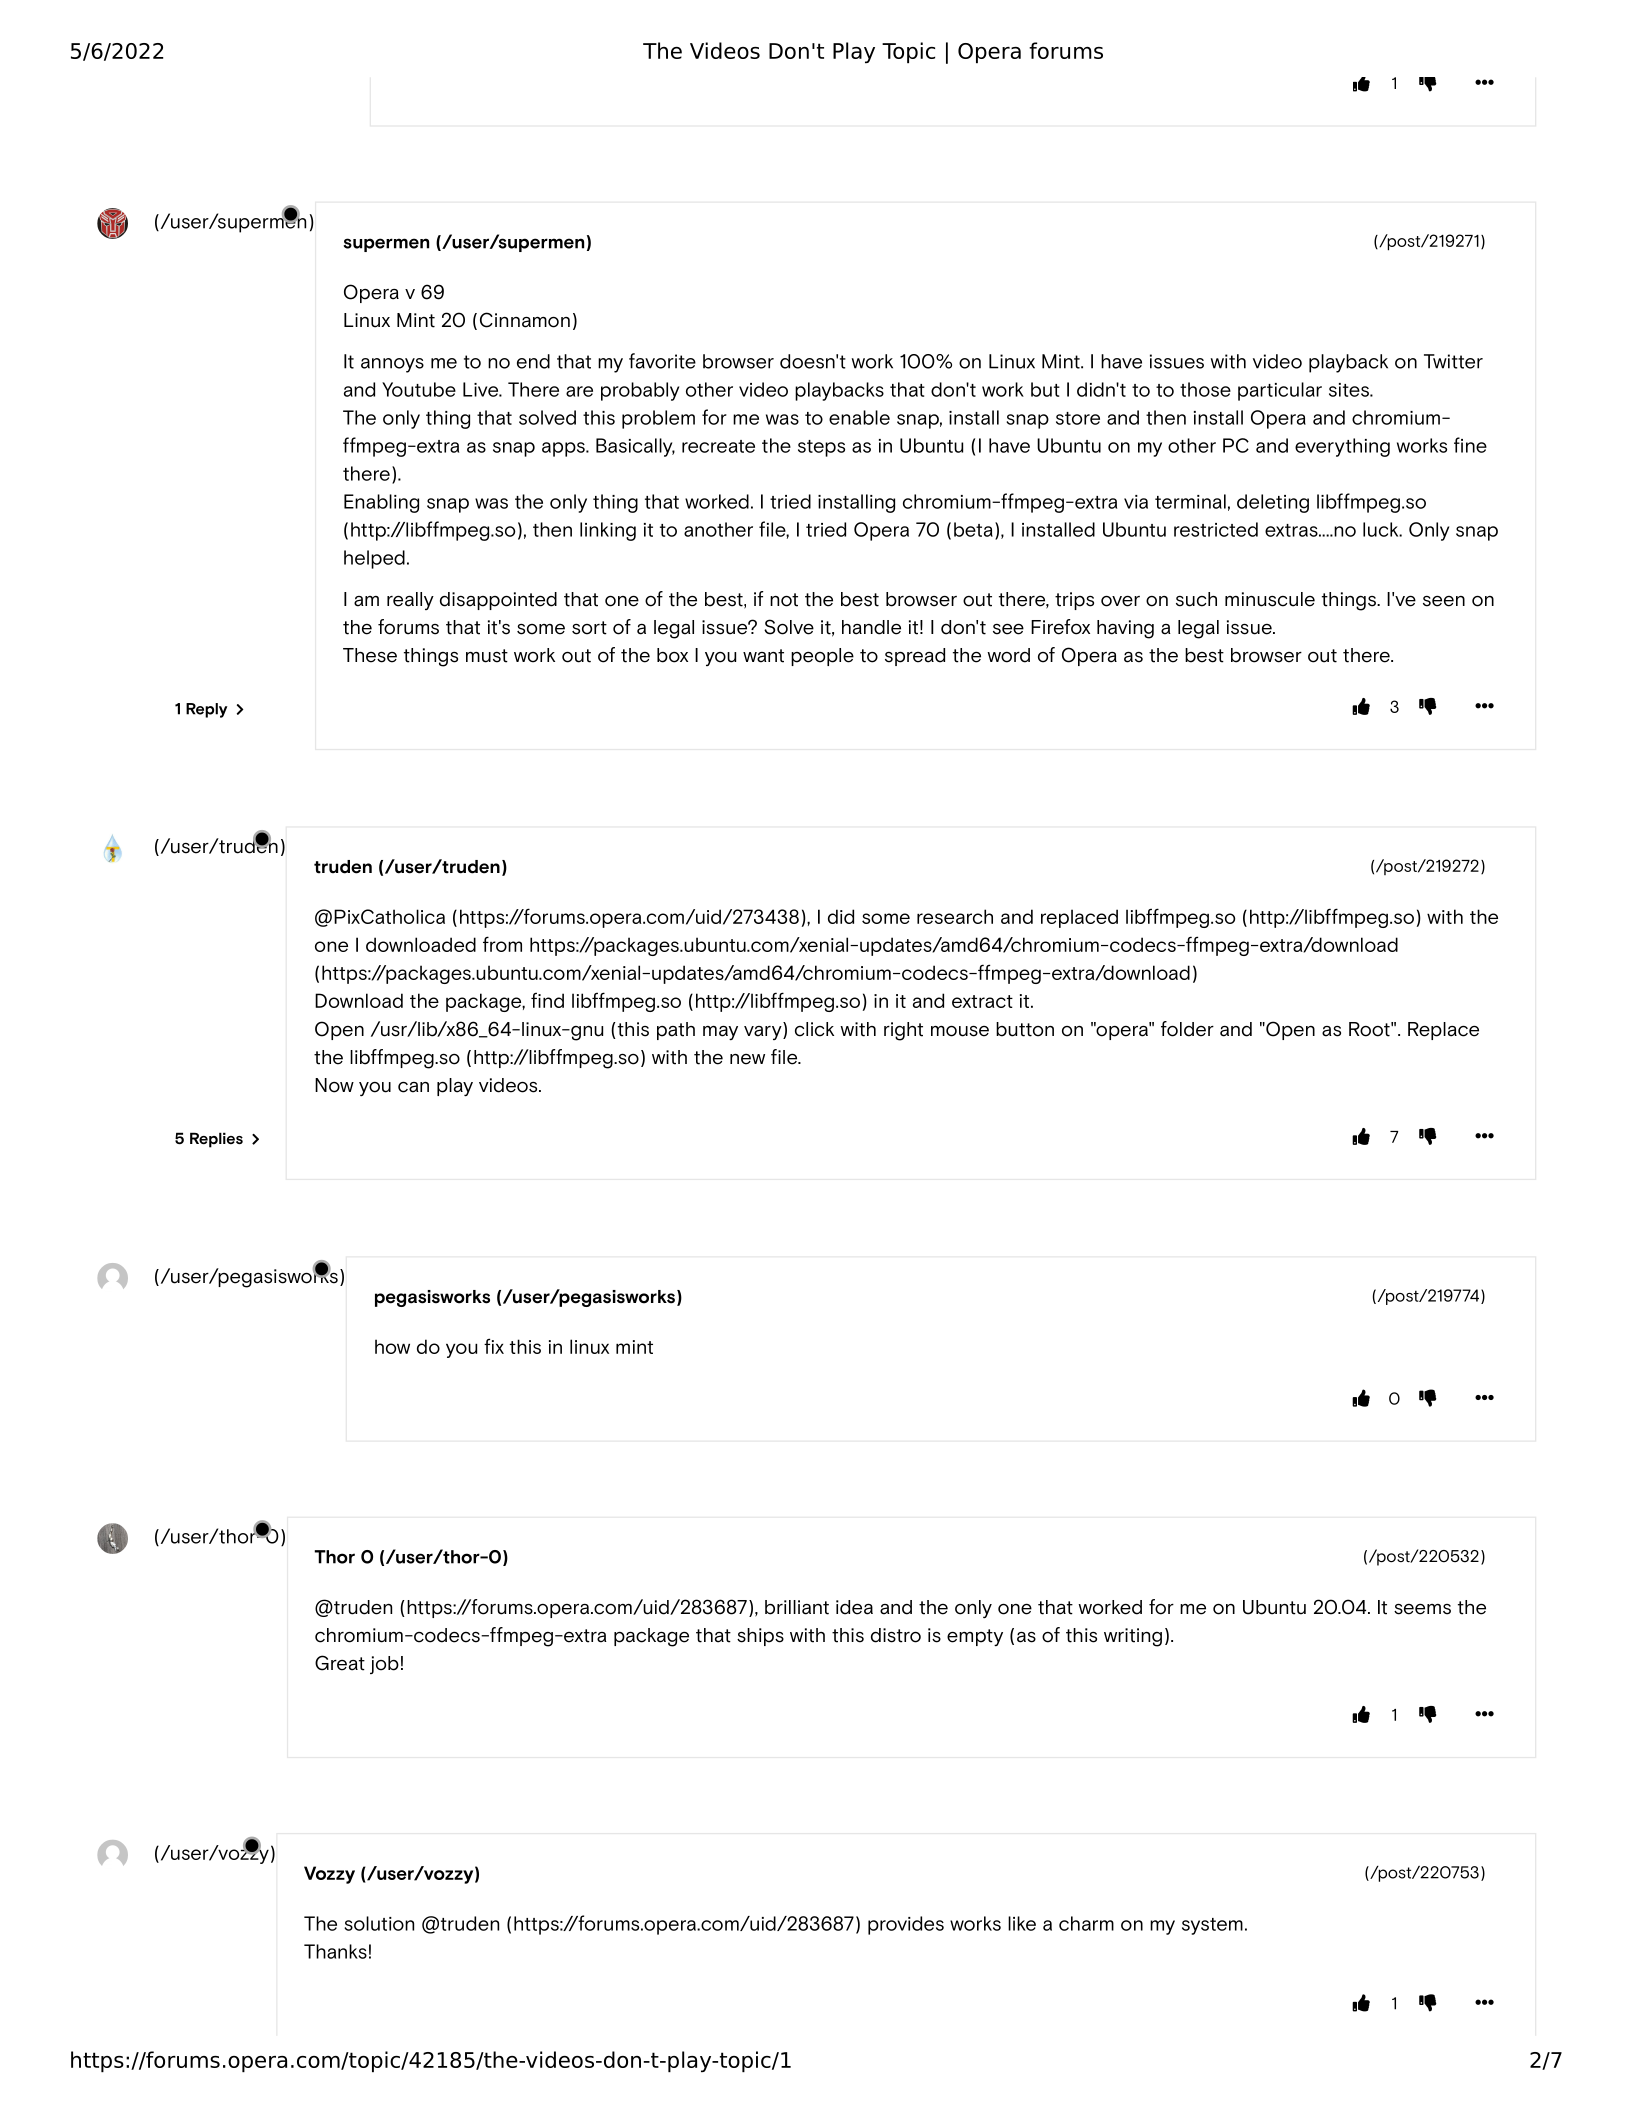  I want to click on These, so click(370, 655).
